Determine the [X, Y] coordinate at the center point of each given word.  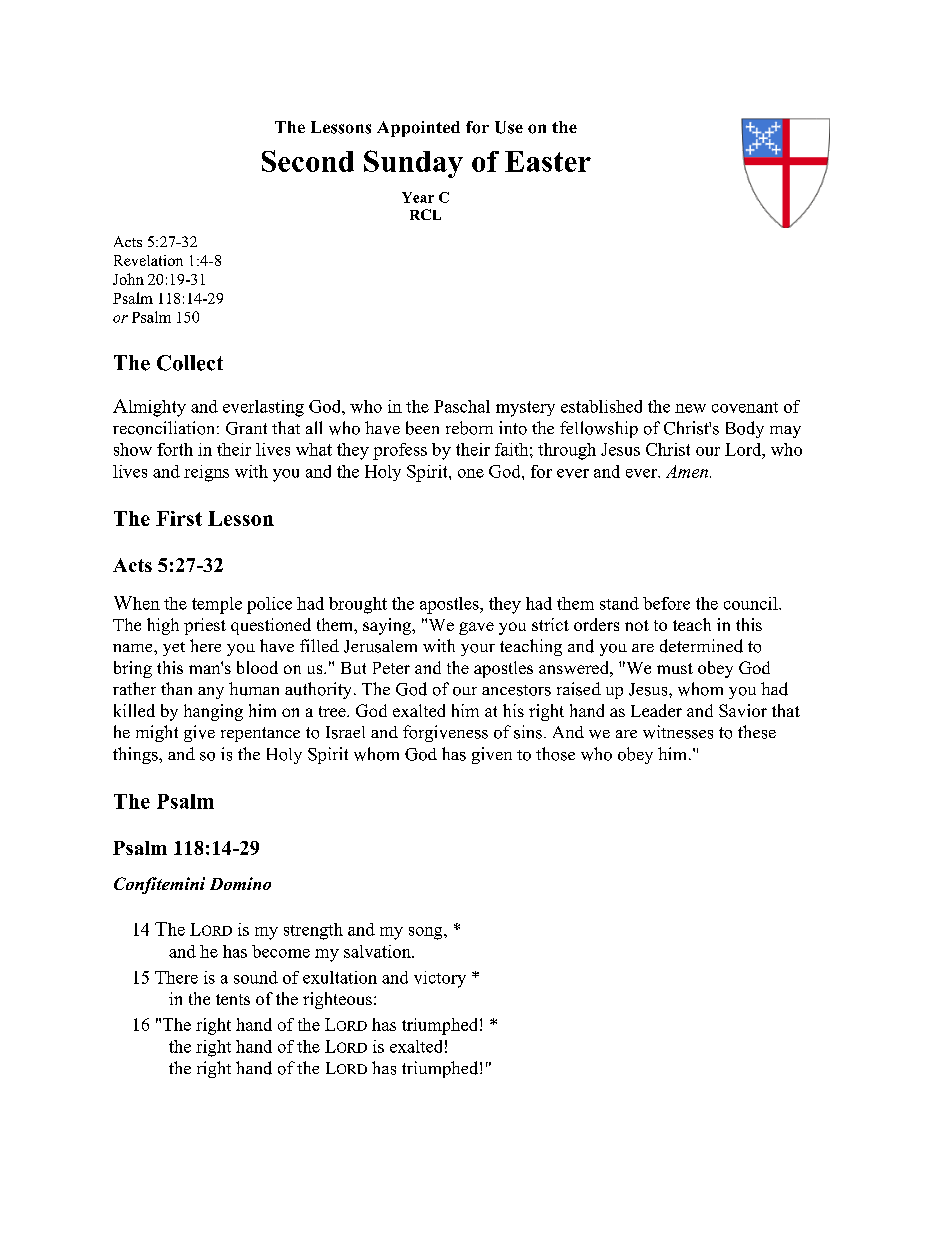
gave [476, 628]
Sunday [413, 164]
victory [440, 979]
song [427, 933]
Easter [548, 161]
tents [233, 999]
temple [217, 605]
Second [308, 161]
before [666, 603]
